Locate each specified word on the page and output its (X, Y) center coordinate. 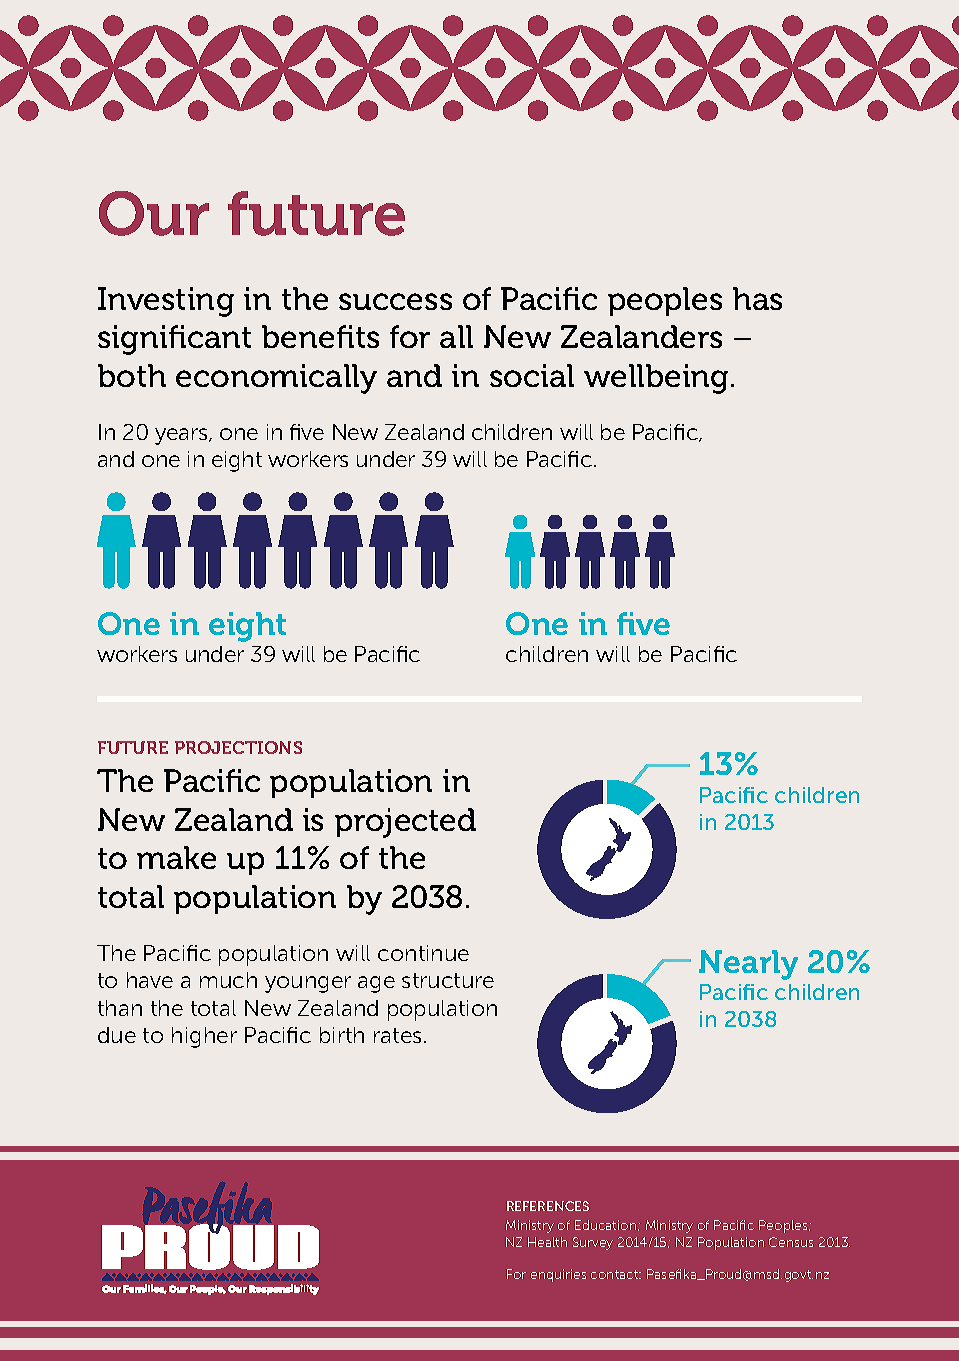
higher (204, 1037)
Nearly (748, 965)
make (176, 857)
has (757, 298)
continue (423, 953)
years (182, 436)
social (532, 375)
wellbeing (658, 379)
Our (154, 213)
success (395, 301)
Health (547, 1242)
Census (791, 1242)
